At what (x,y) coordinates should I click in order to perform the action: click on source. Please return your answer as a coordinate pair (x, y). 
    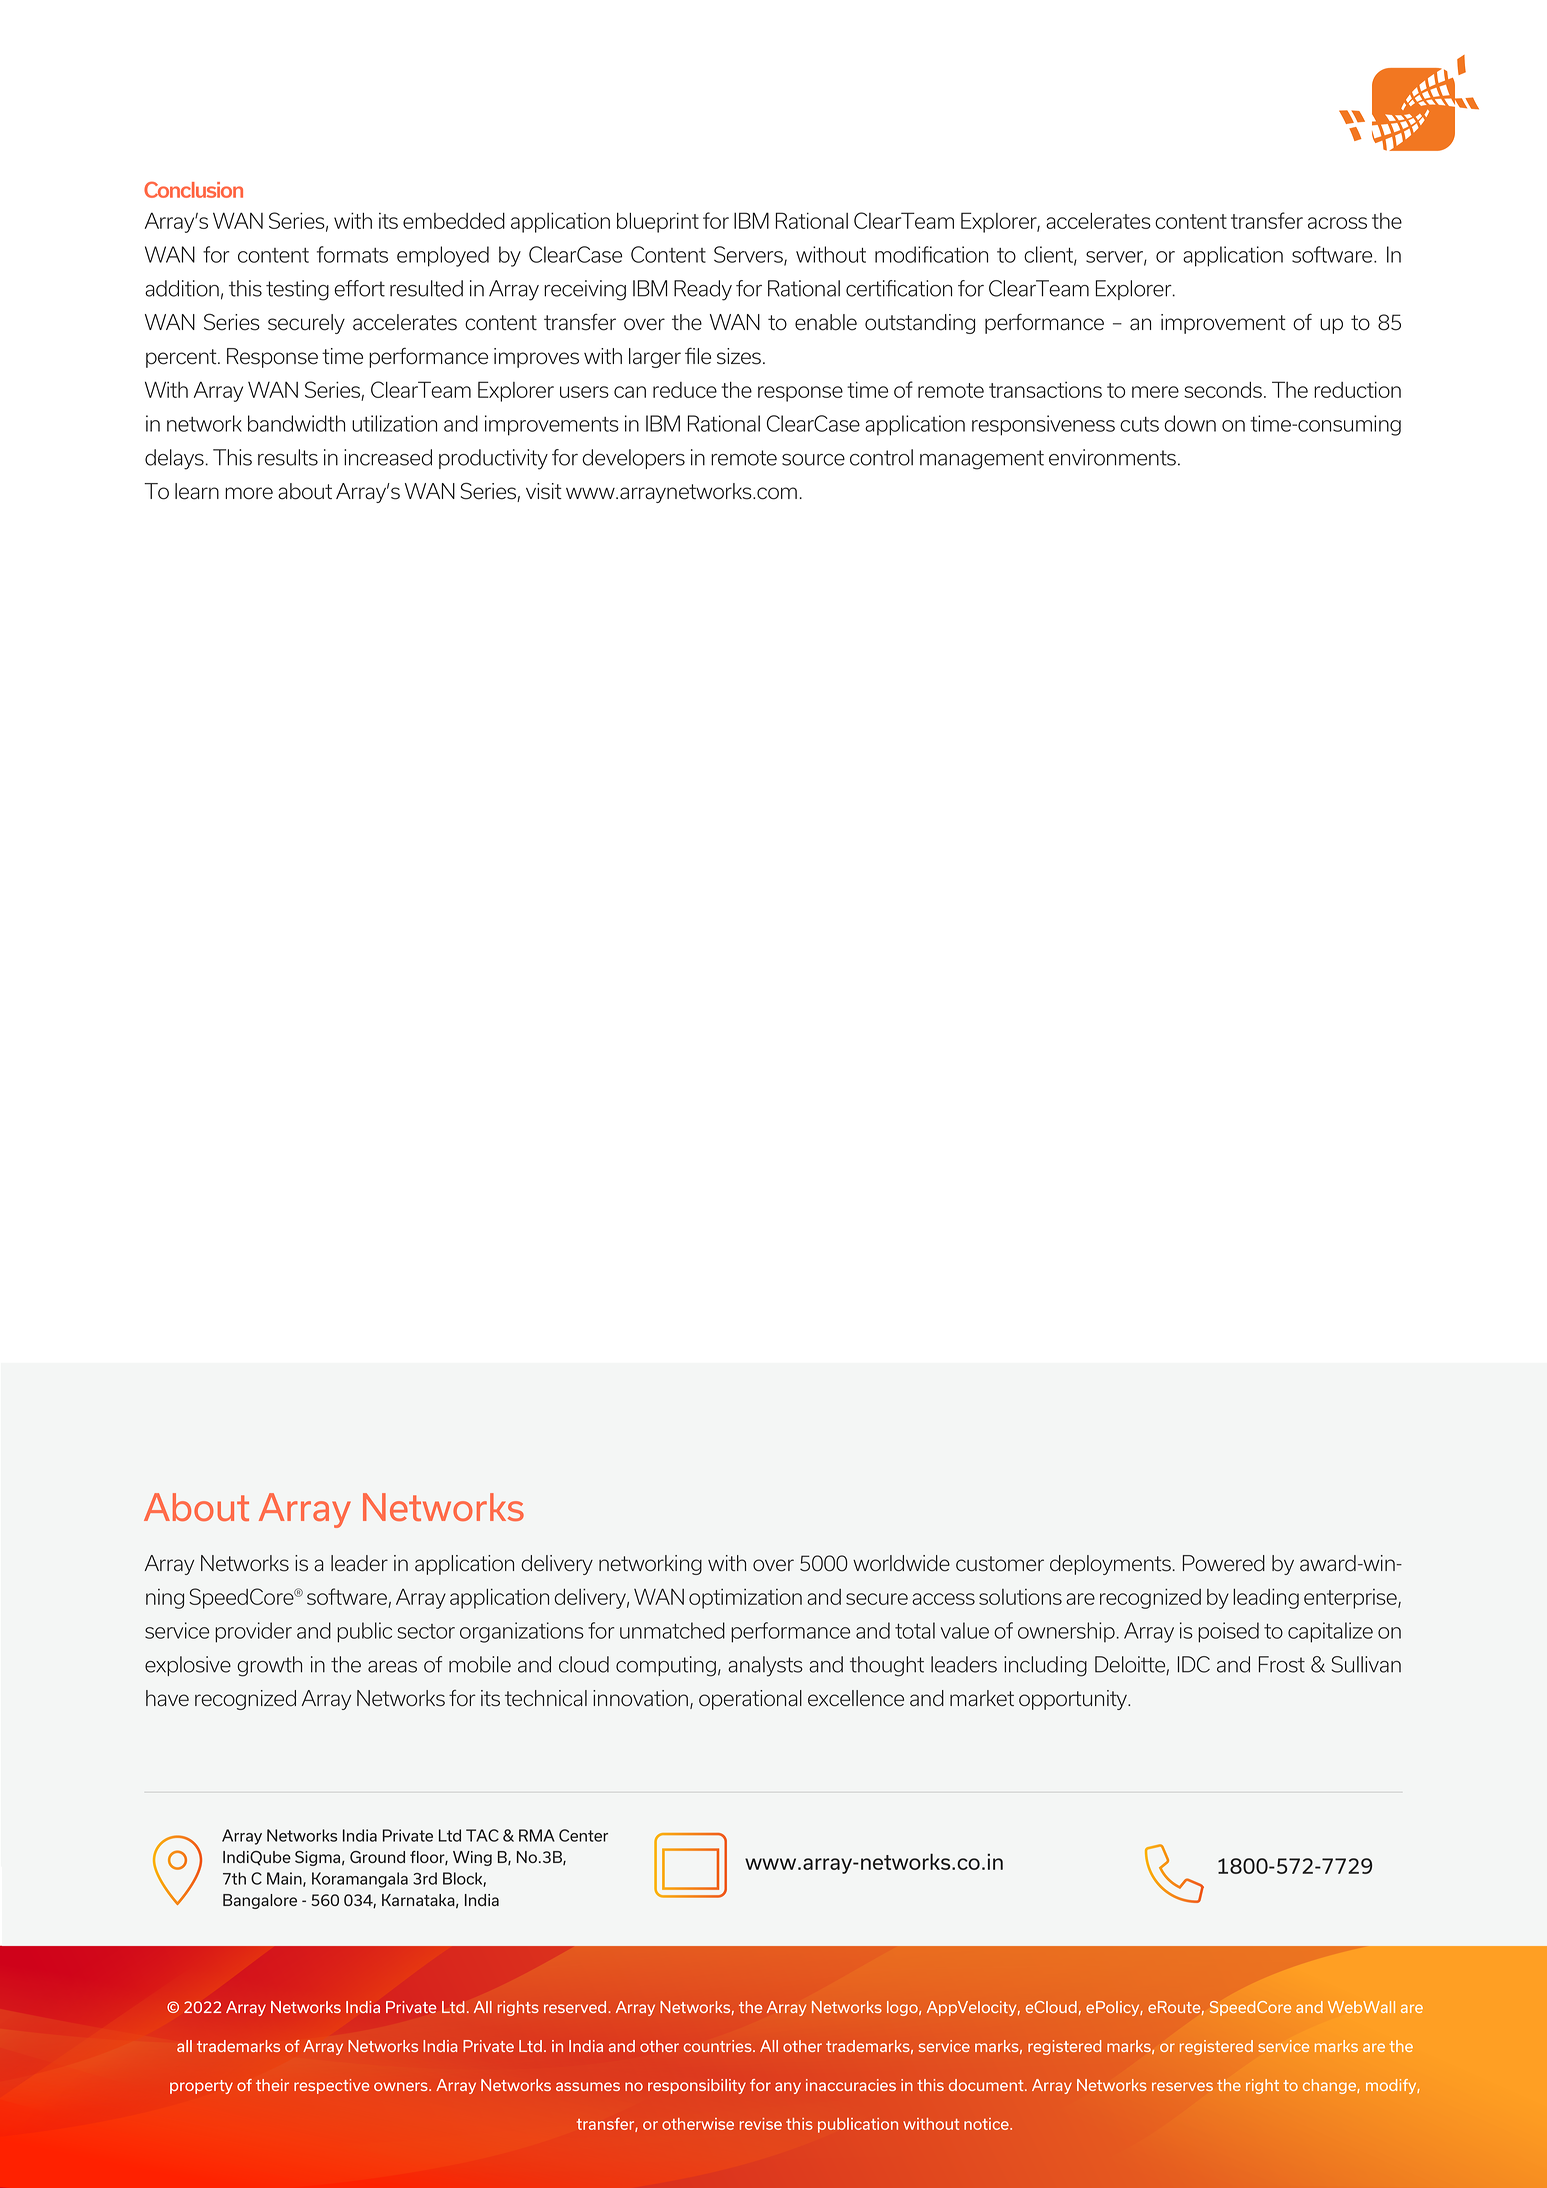
    Looking at the image, I should click on (813, 460).
